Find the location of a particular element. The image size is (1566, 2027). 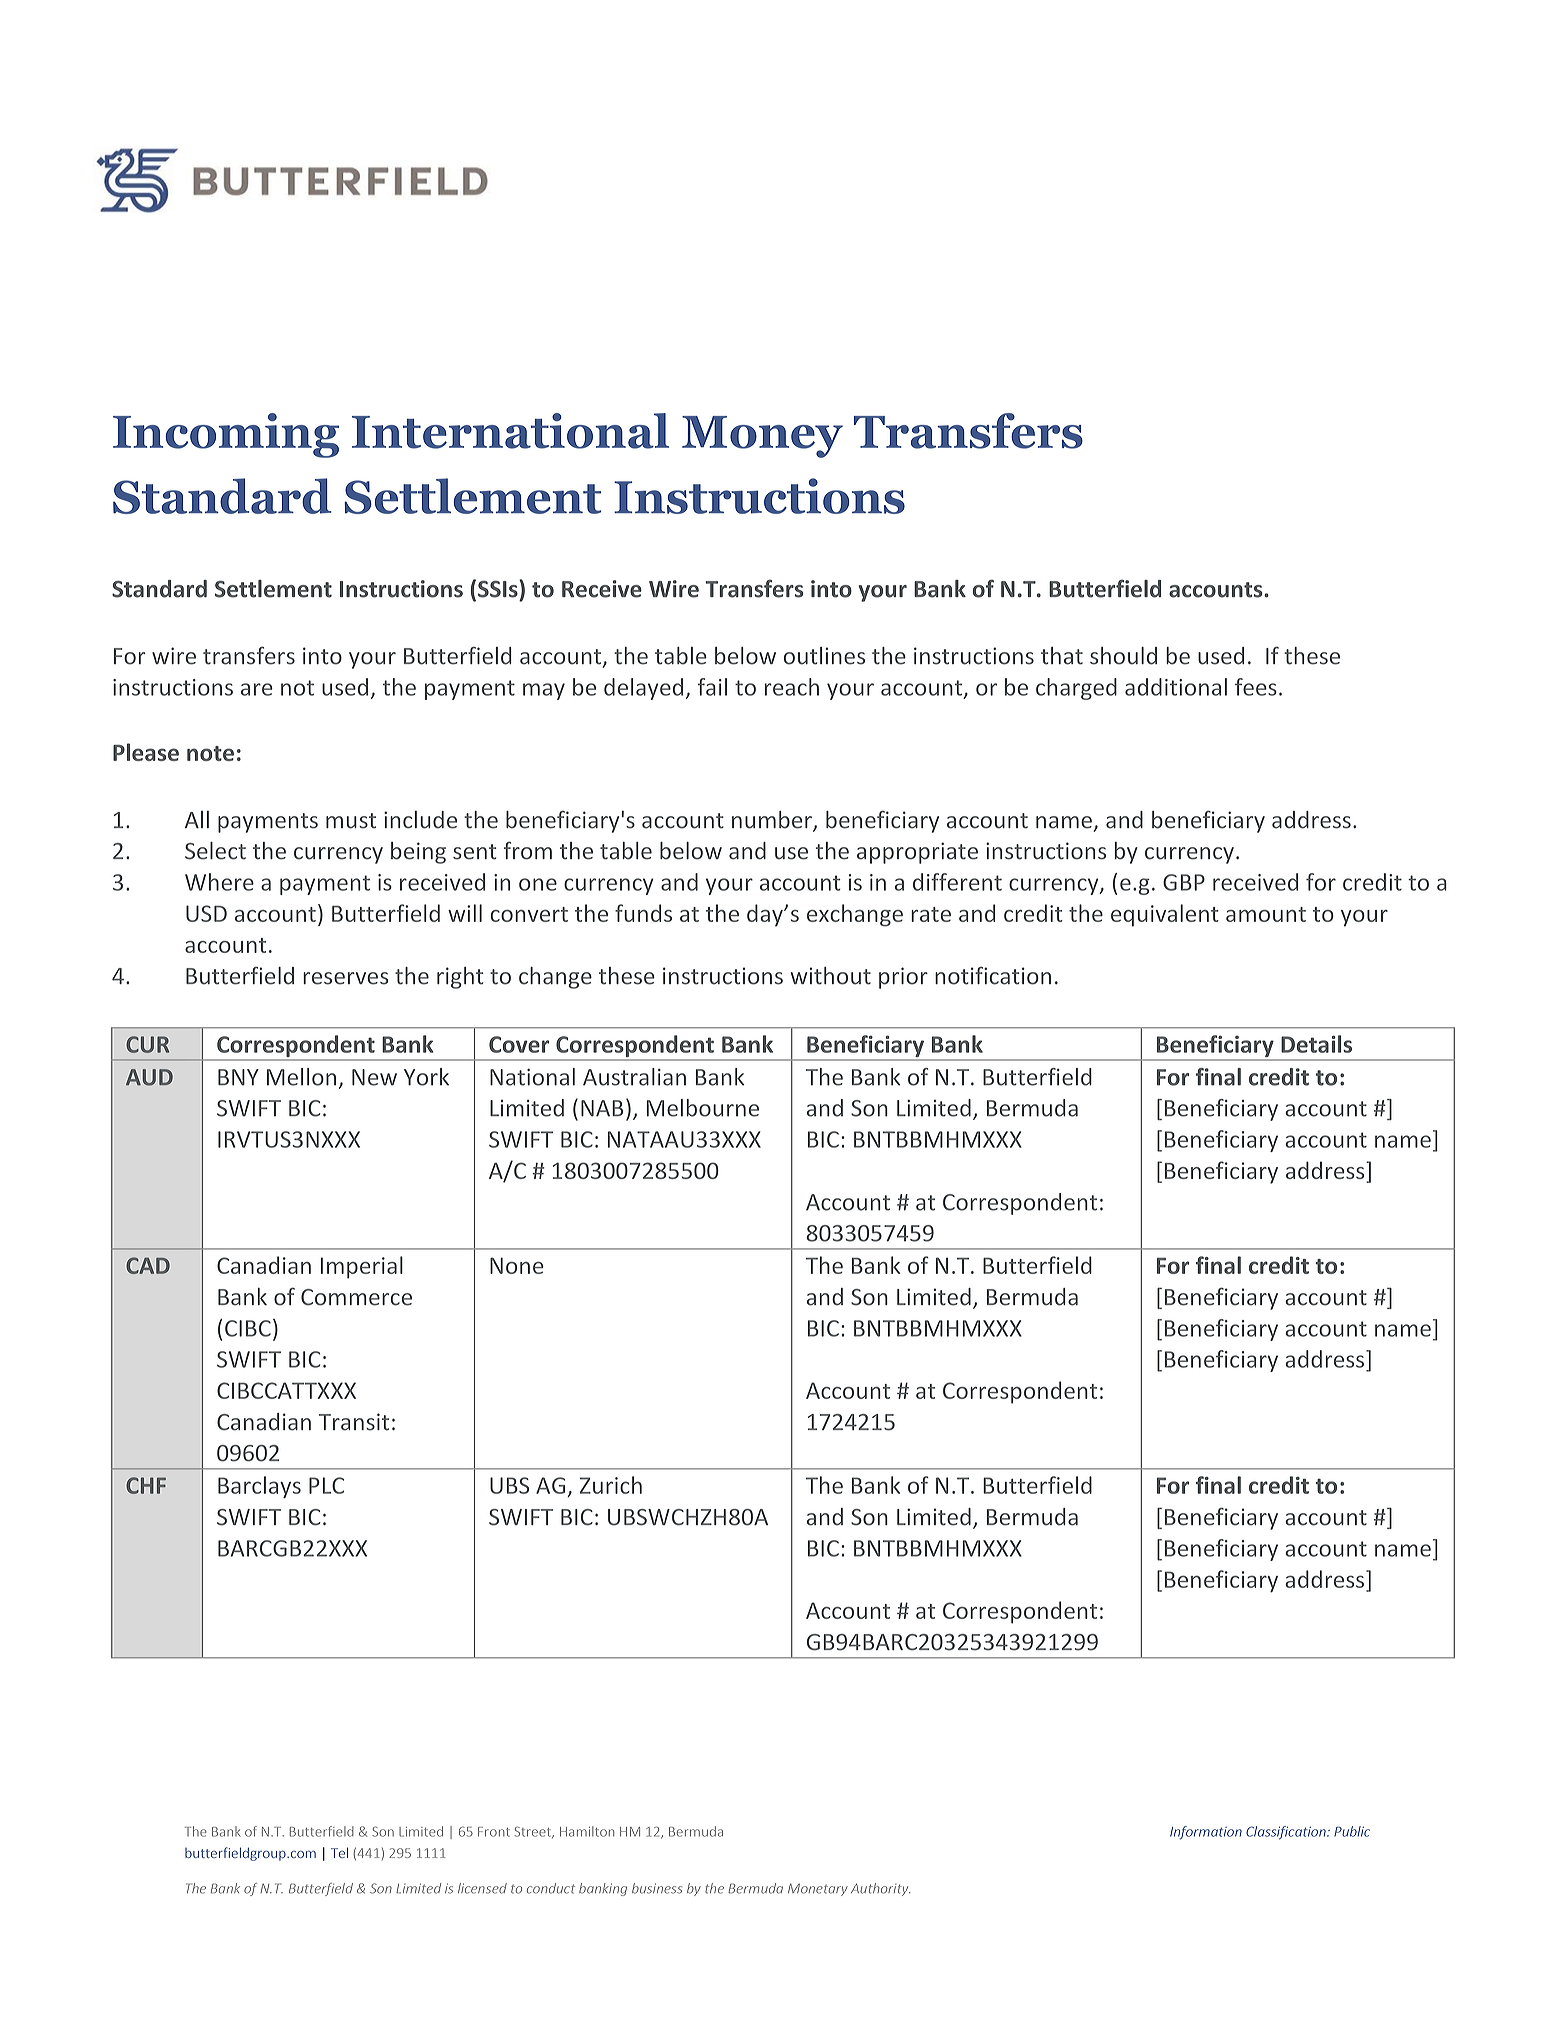

Details is located at coordinates (1316, 1044).
